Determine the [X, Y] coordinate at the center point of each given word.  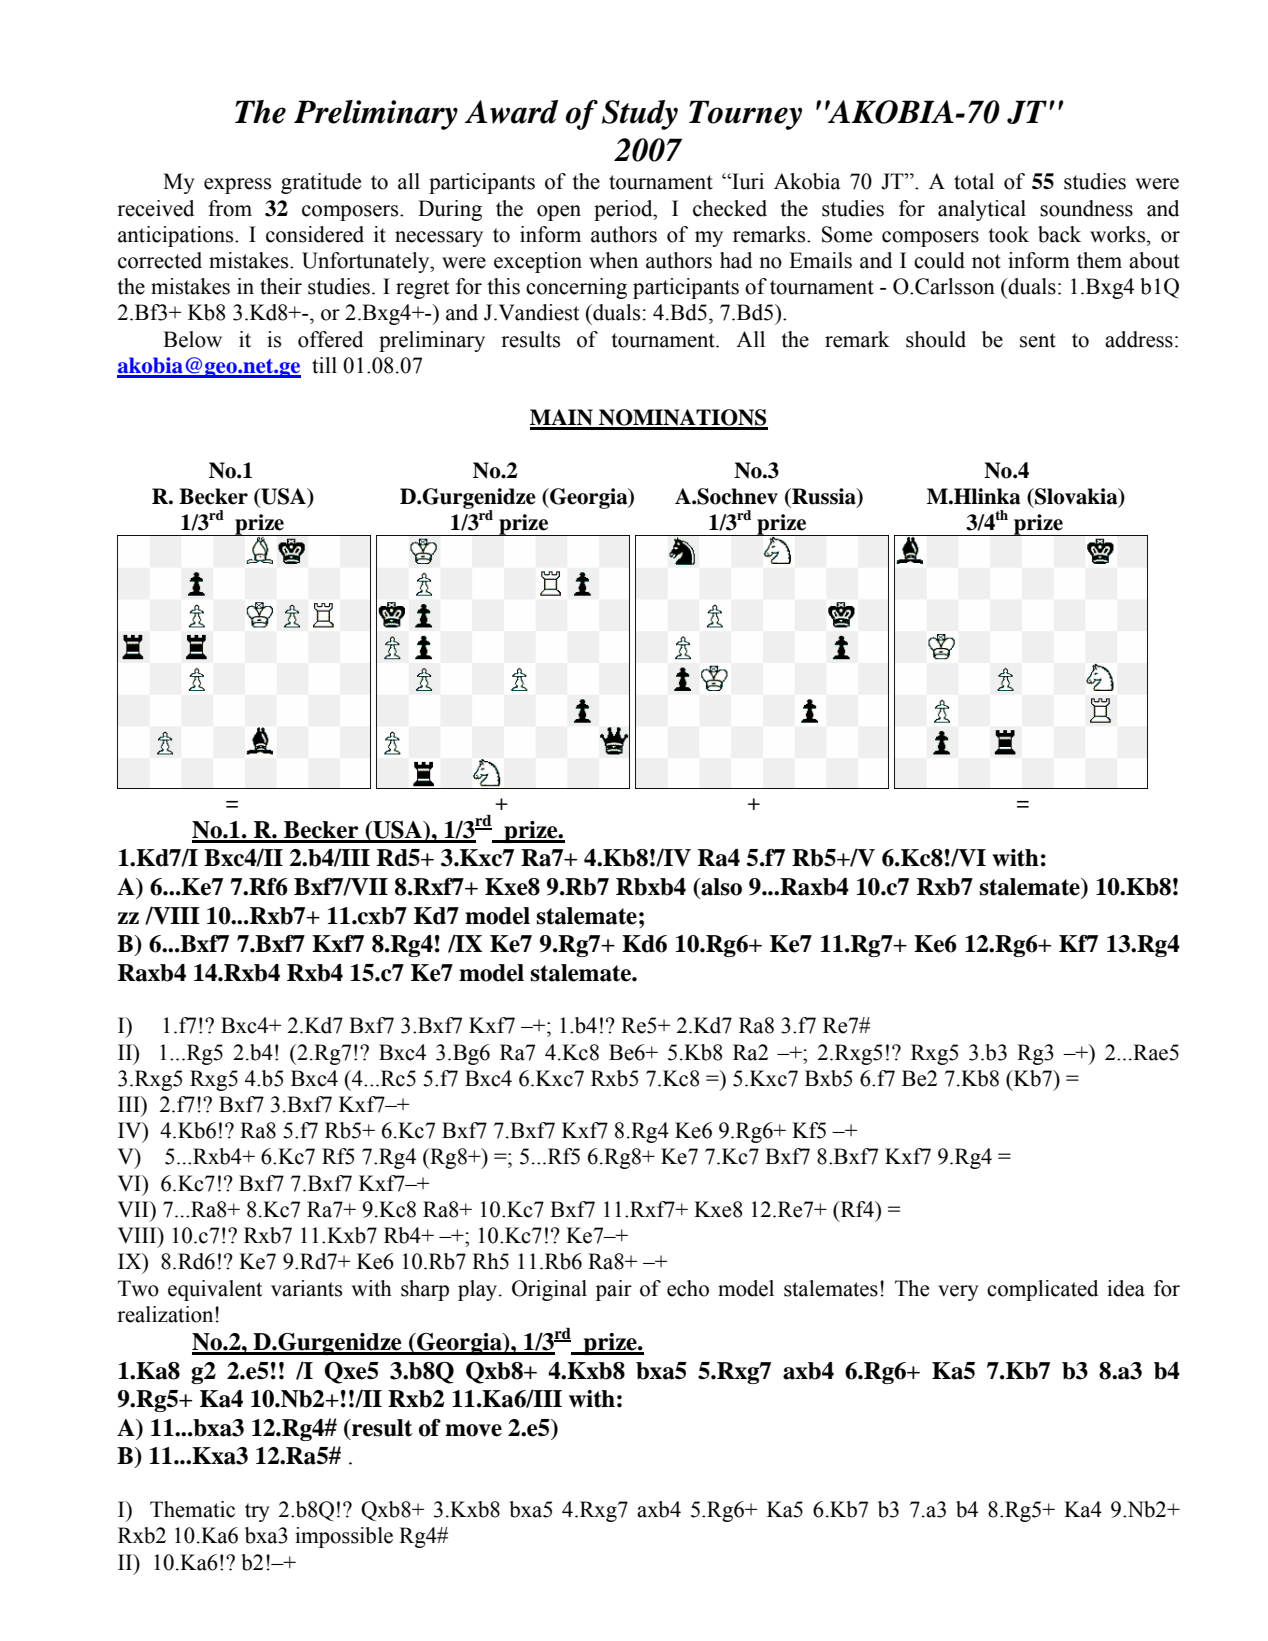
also [720, 888]
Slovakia [1076, 497]
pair [614, 1290]
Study [640, 115]
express [237, 186]
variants [306, 1288]
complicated [1042, 1290]
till [324, 365]
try [257, 1512]
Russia [824, 497]
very [958, 1293]
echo [688, 1288]
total [974, 181]
